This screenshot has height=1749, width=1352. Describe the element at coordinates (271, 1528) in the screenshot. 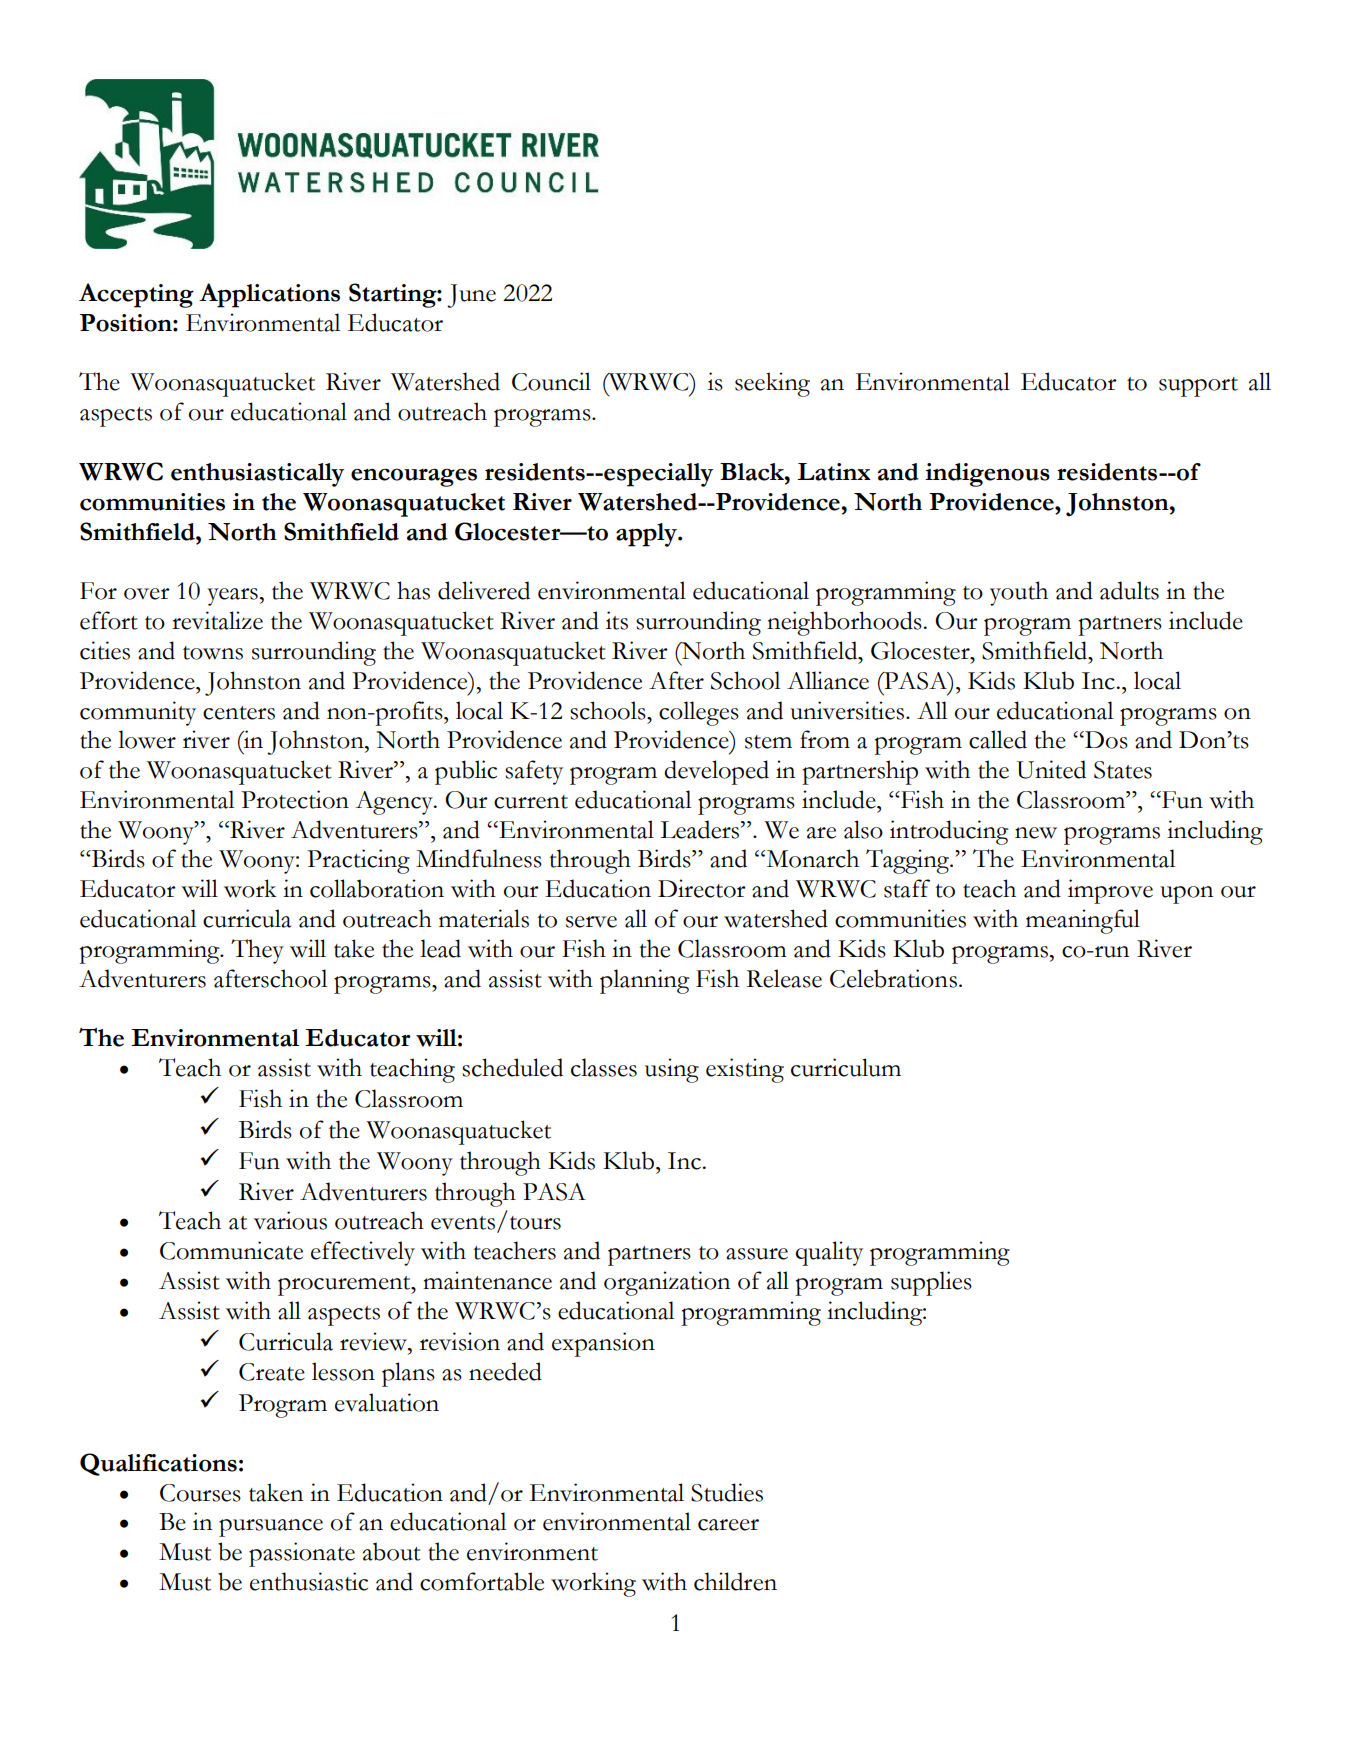

I see `pursuance` at that location.
